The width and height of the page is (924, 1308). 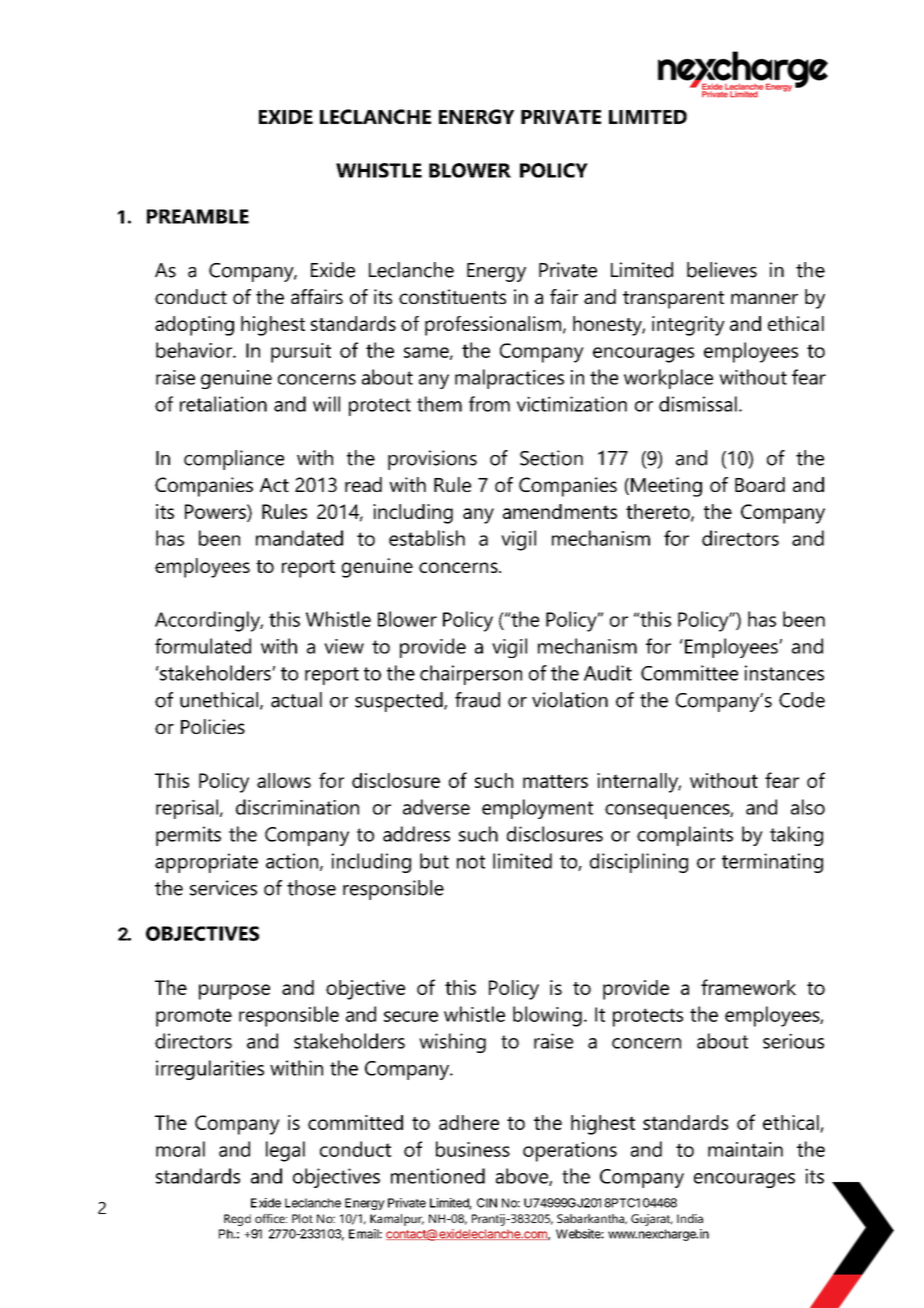 I want to click on believes, so click(x=722, y=270).
